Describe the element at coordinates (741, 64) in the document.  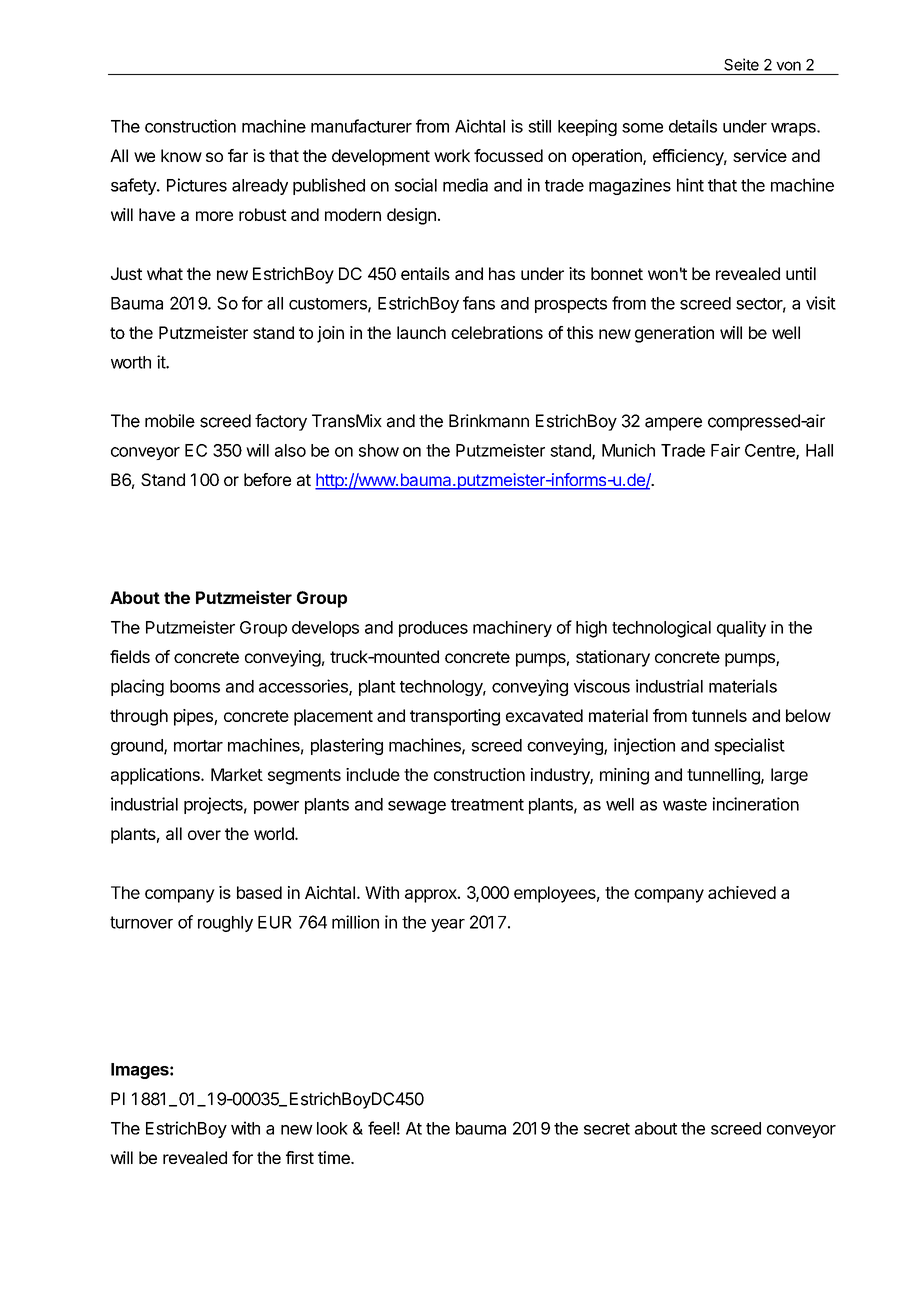
I see `Seite` at that location.
